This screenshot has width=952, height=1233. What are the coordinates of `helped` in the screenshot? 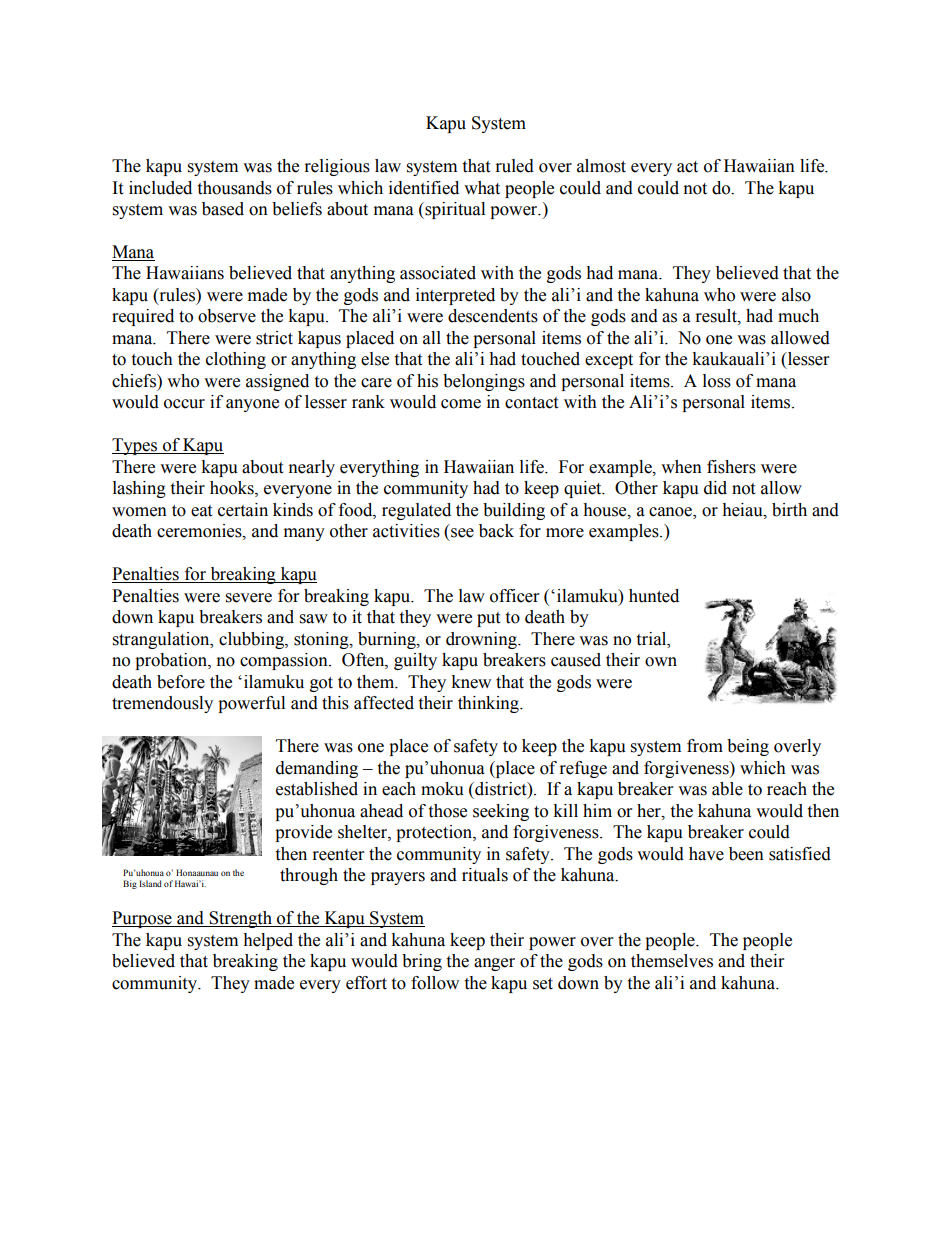 It's located at (268, 941).
